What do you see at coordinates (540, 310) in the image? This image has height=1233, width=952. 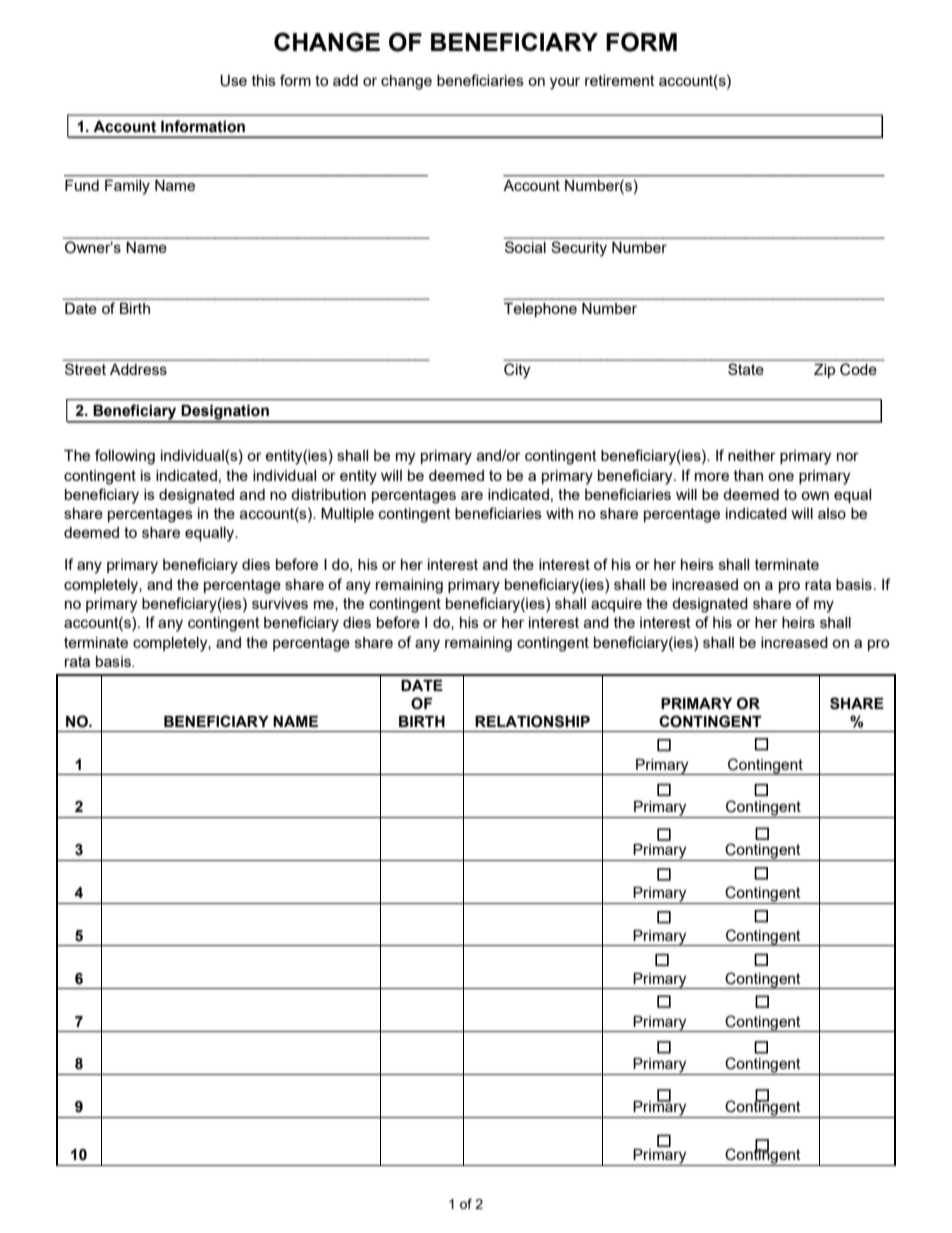 I see `Telephone` at bounding box center [540, 310].
